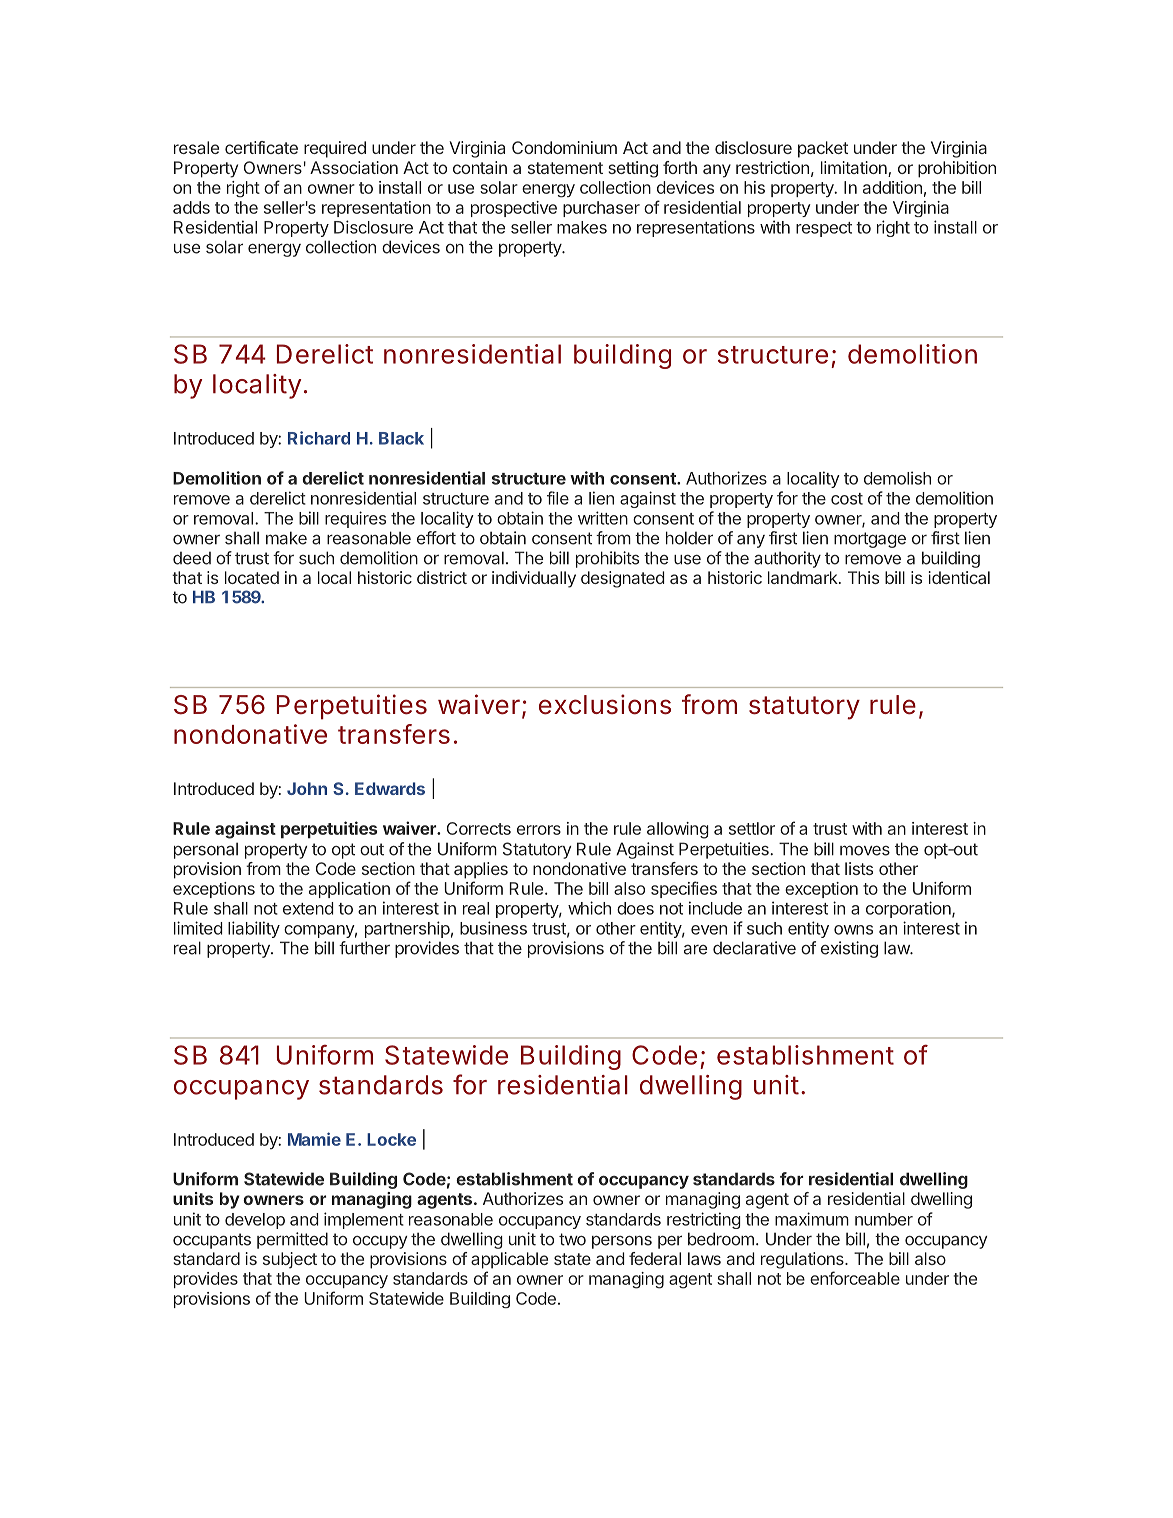  What do you see at coordinates (589, 908) in the image?
I see `which` at bounding box center [589, 908].
